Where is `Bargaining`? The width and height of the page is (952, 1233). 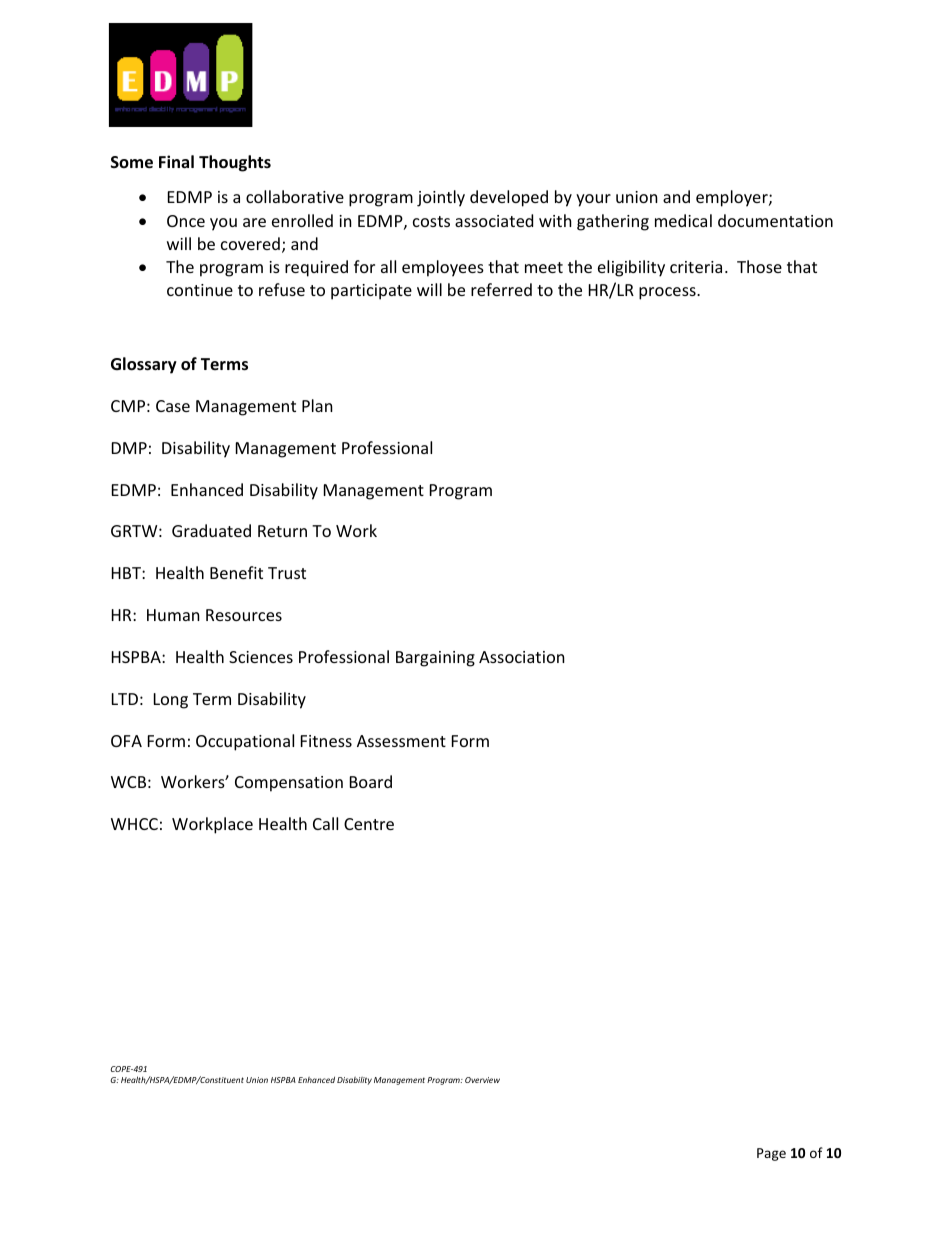
Bargaining is located at coordinates (435, 659).
